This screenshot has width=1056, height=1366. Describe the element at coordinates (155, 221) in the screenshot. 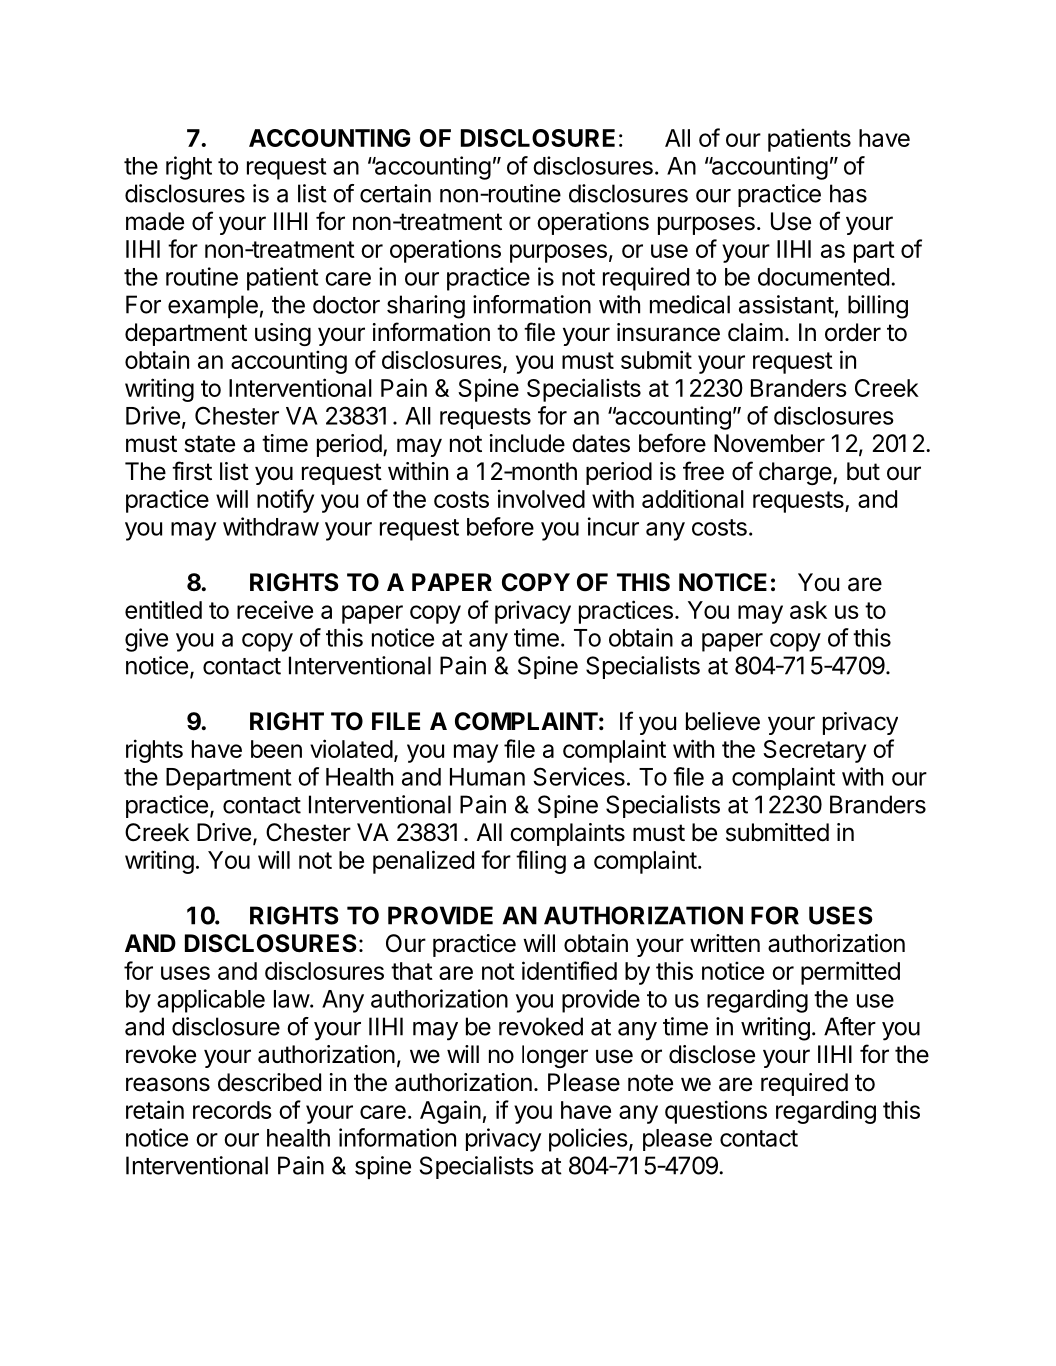

I see `made` at that location.
